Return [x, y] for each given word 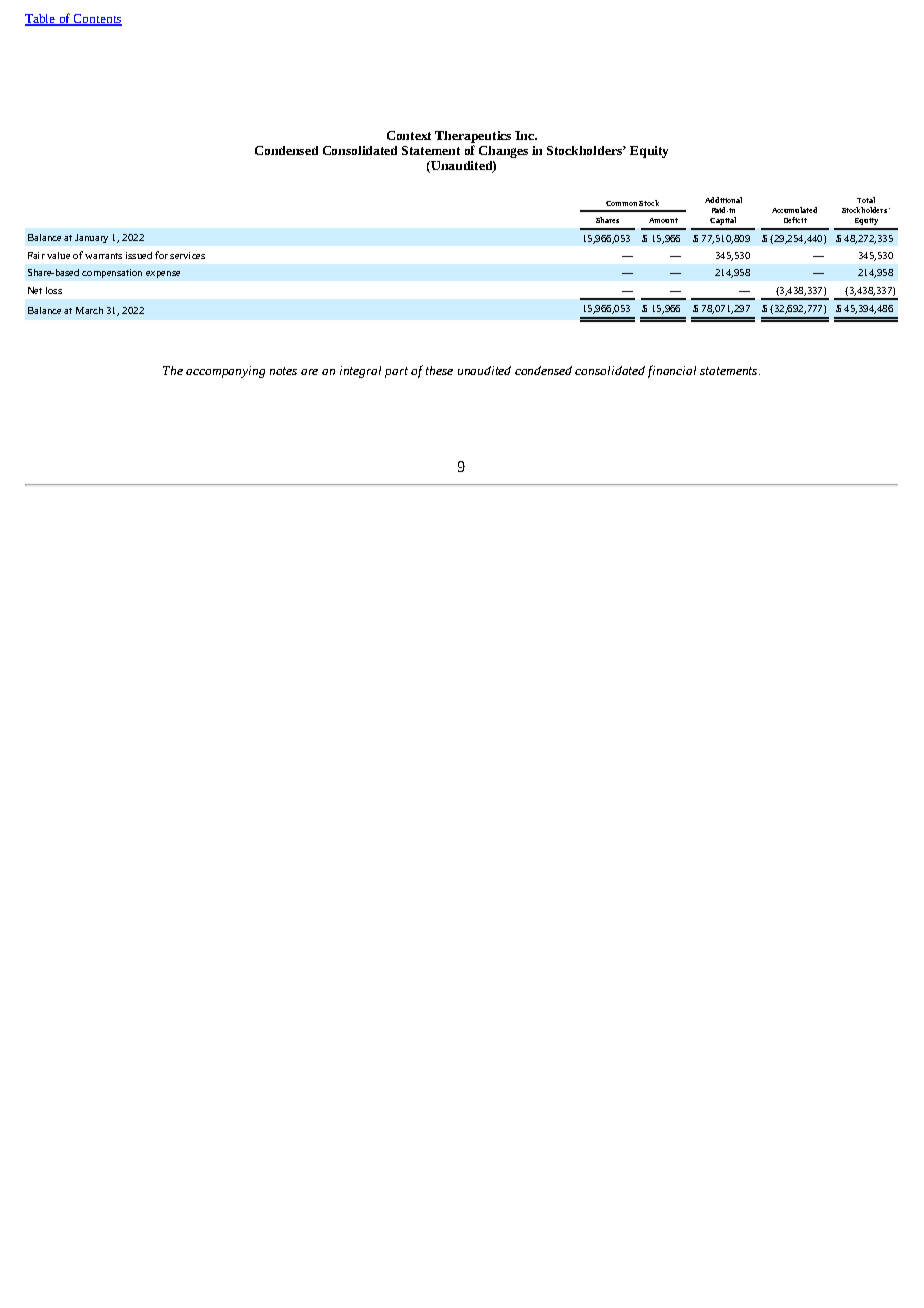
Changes [503, 152]
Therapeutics [473, 137]
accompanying [225, 372]
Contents [96, 20]
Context [409, 135]
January [91, 238]
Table [41, 20]
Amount [663, 220]
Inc [525, 135]
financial [672, 371]
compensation [112, 273]
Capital [723, 221]
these [439, 370]
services [187, 255]
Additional [723, 200]
